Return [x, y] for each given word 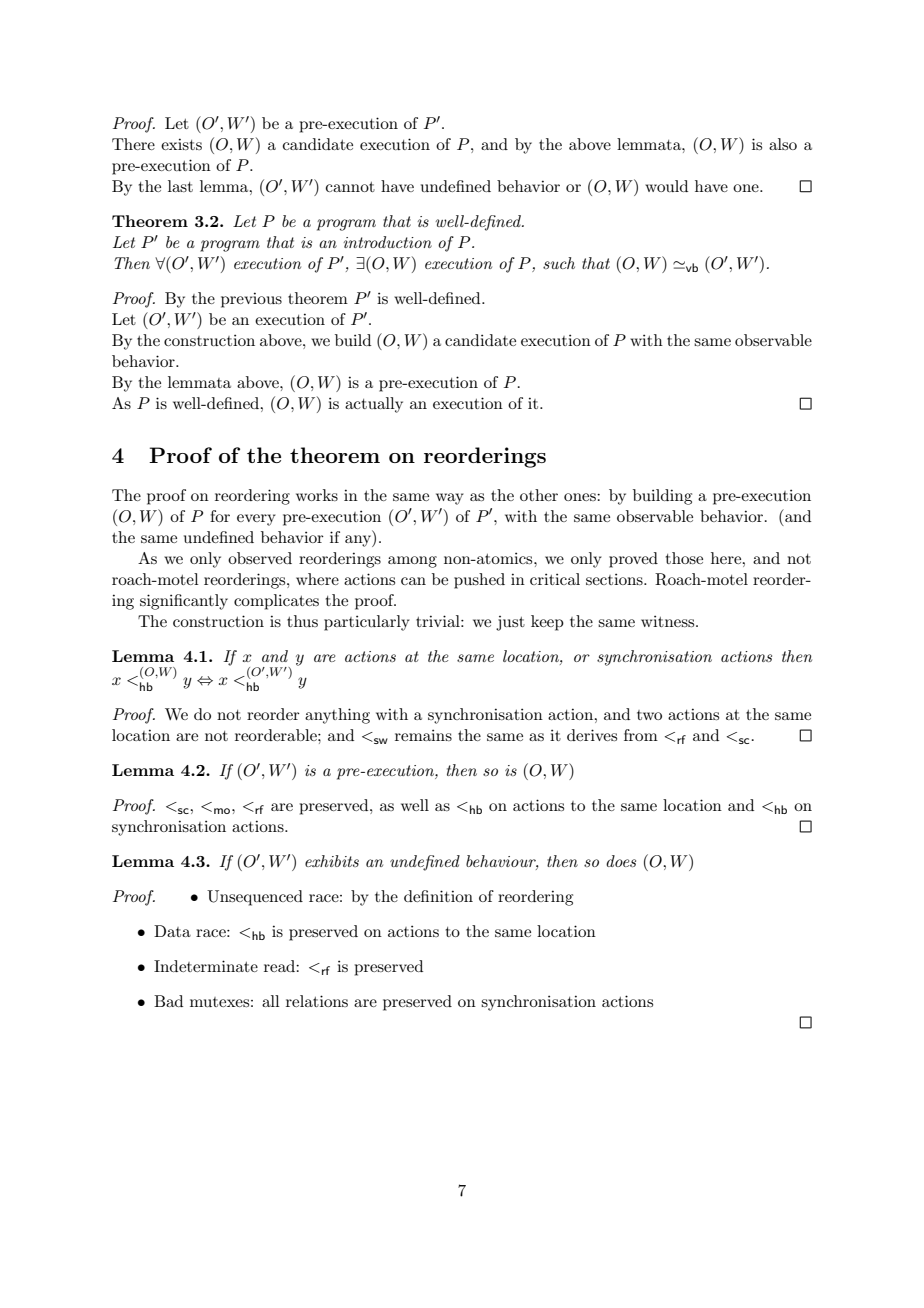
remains [423, 735]
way [450, 499]
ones [581, 497]
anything [337, 716]
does [621, 861]
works [317, 495]
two [649, 715]
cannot [350, 187]
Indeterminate [206, 966]
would [666, 186]
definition [438, 896]
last [180, 186]
